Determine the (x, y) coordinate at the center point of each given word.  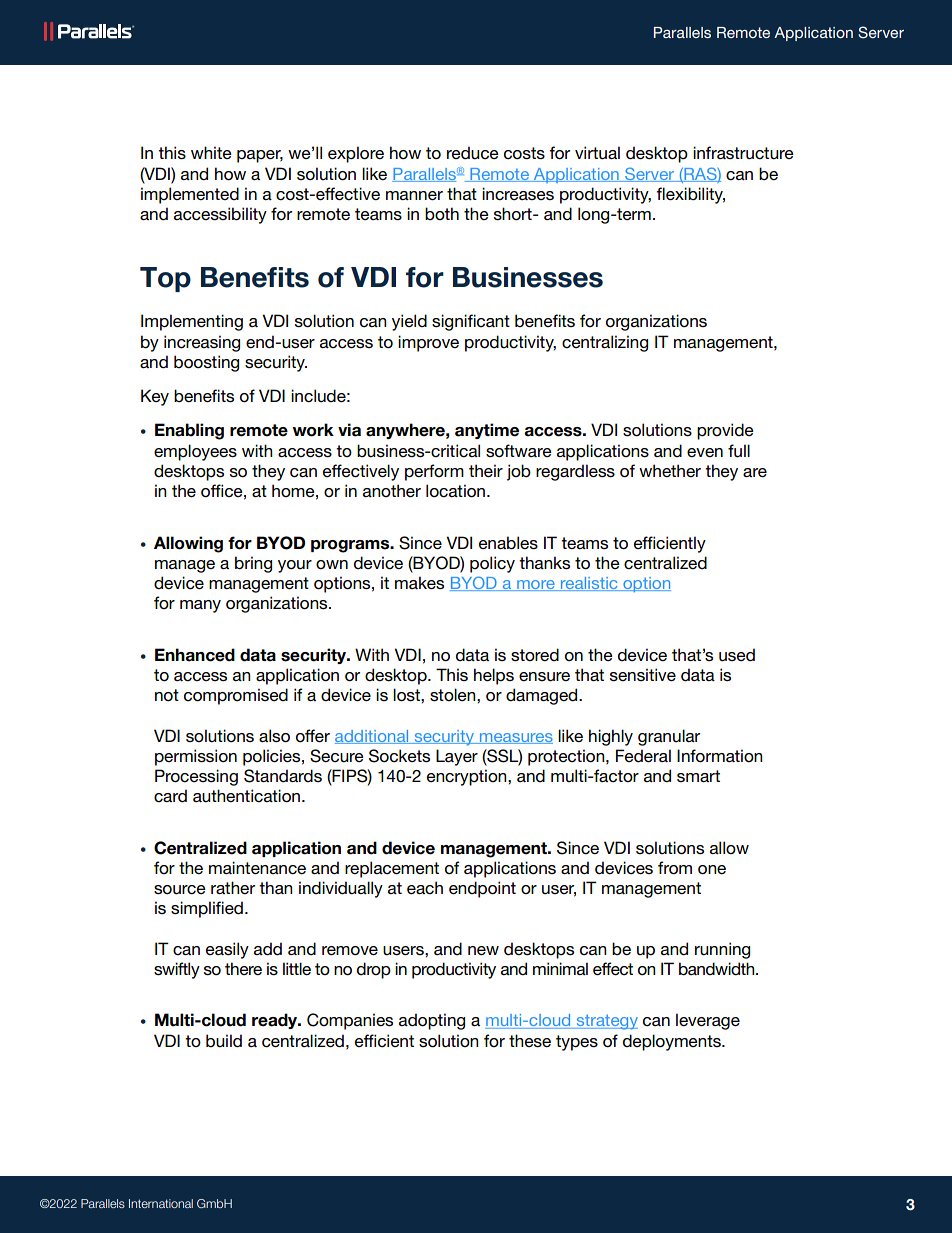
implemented (190, 195)
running (722, 950)
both (442, 213)
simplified (207, 909)
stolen (454, 695)
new (483, 951)
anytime (487, 431)
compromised (236, 696)
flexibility (690, 195)
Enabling (189, 431)
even (705, 452)
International (161, 1203)
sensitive (643, 675)
